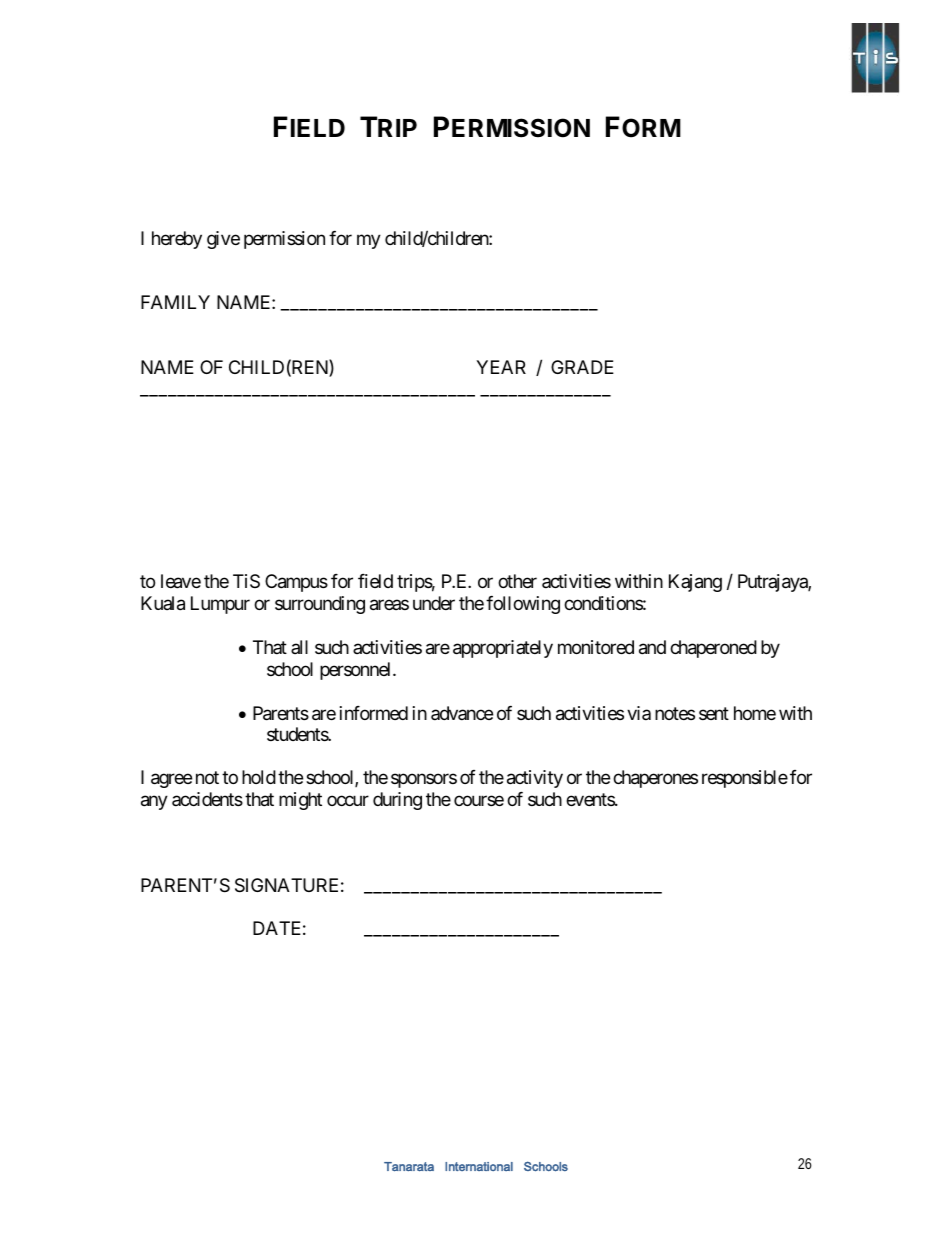 The height and width of the screenshot is (1233, 952). Describe the element at coordinates (501, 367) in the screenshot. I see `YEAR` at that location.
